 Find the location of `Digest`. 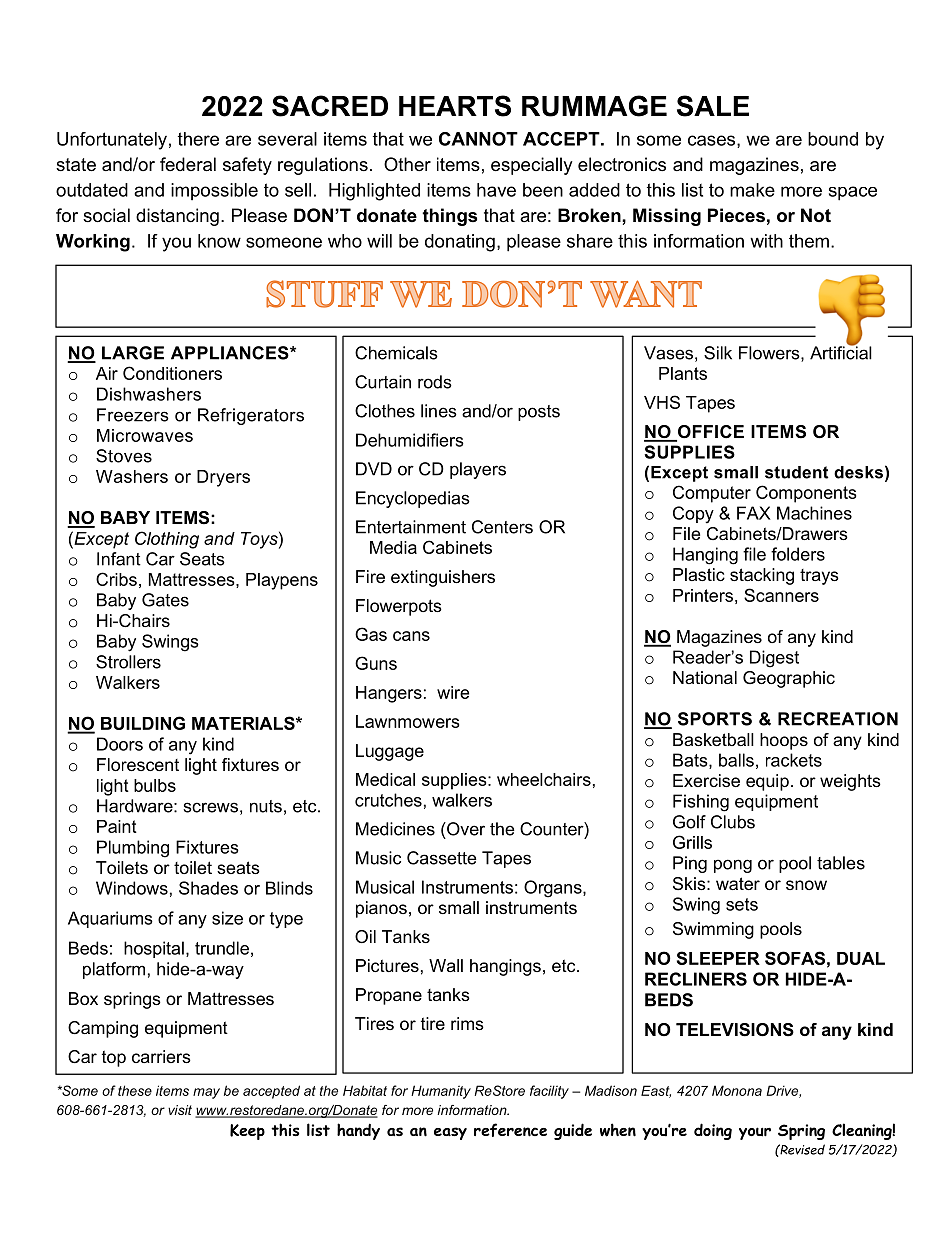

Digest is located at coordinates (774, 659).
